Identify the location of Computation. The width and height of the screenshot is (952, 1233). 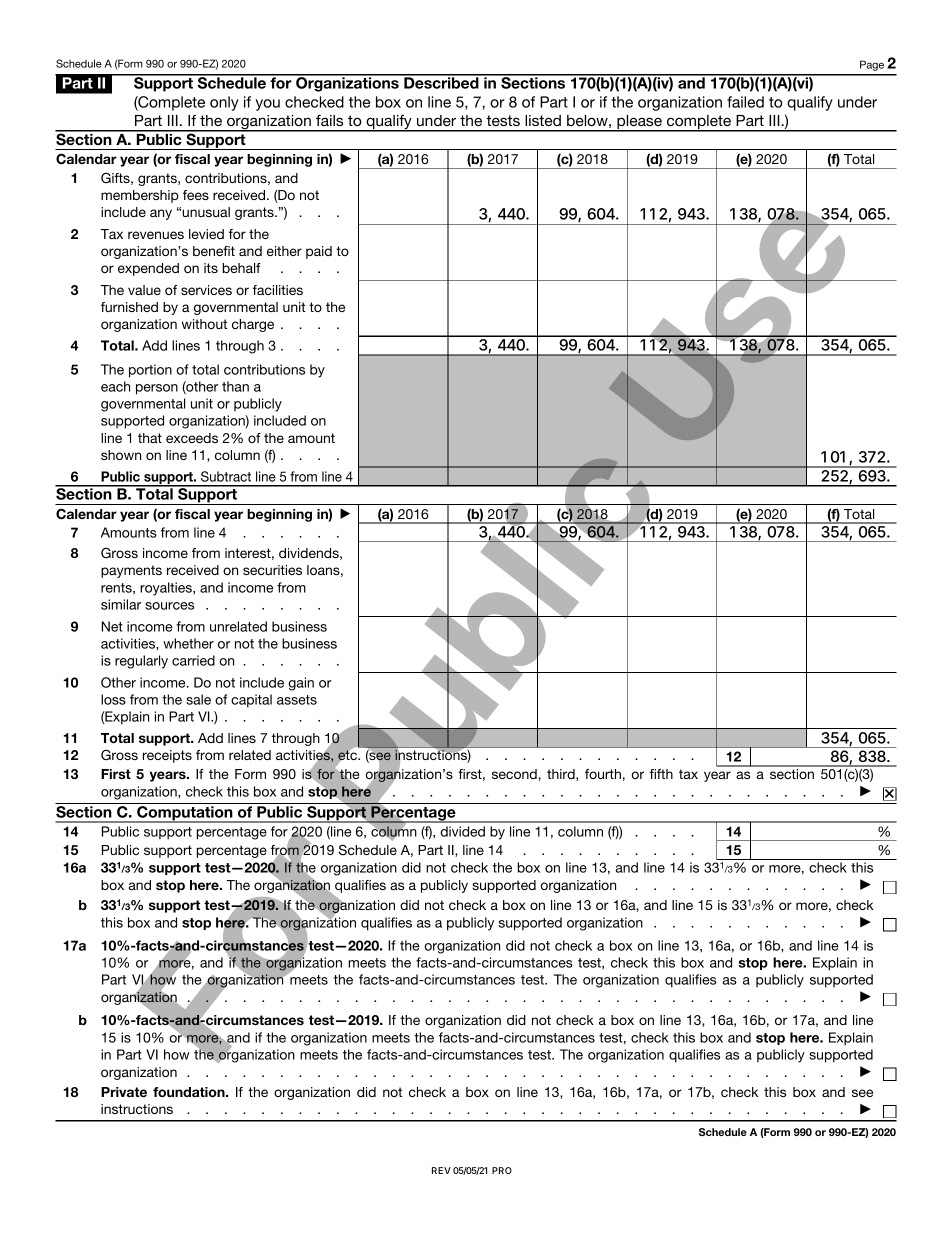
(185, 814).
